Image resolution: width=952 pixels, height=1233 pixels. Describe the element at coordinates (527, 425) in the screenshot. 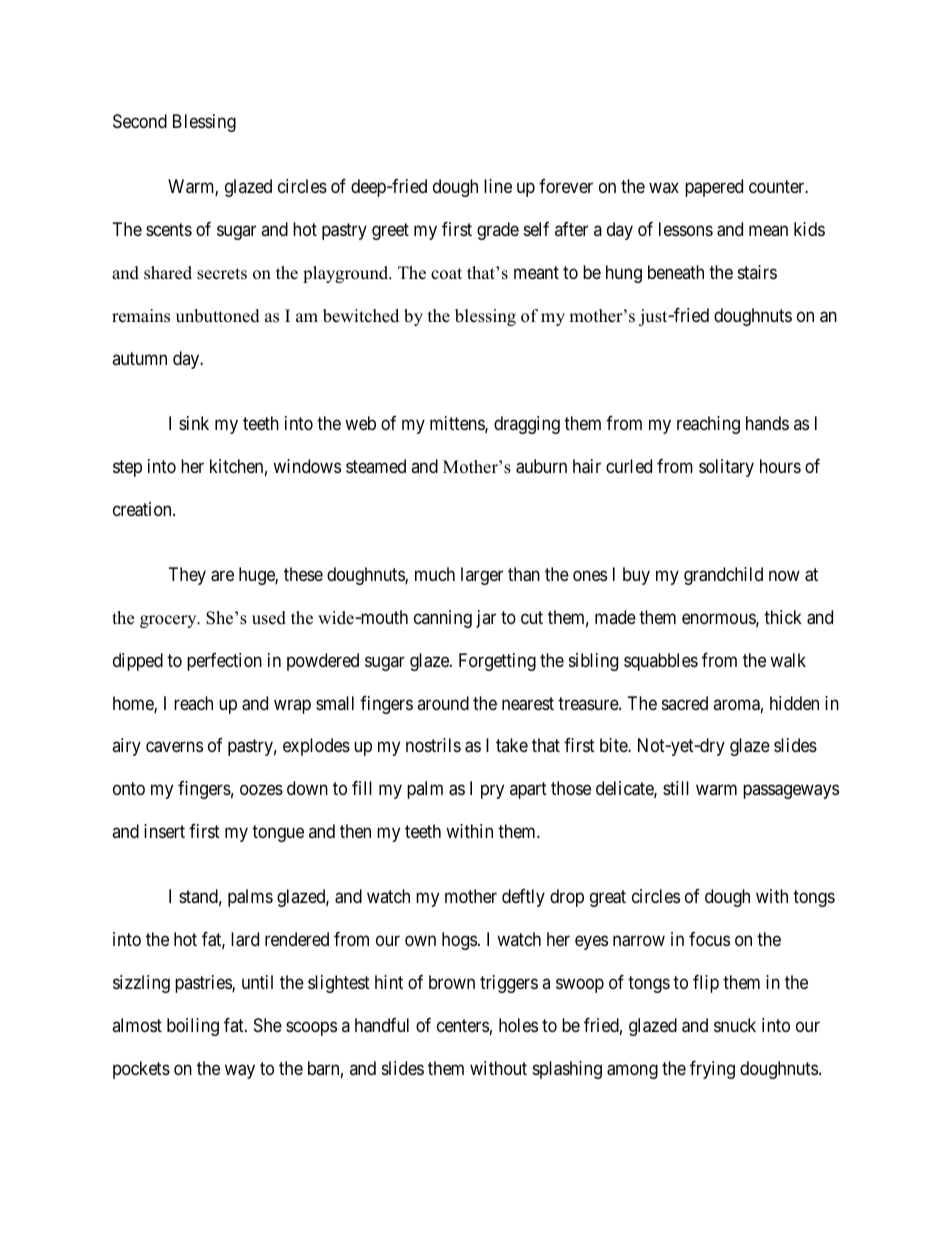

I see `dragging` at that location.
